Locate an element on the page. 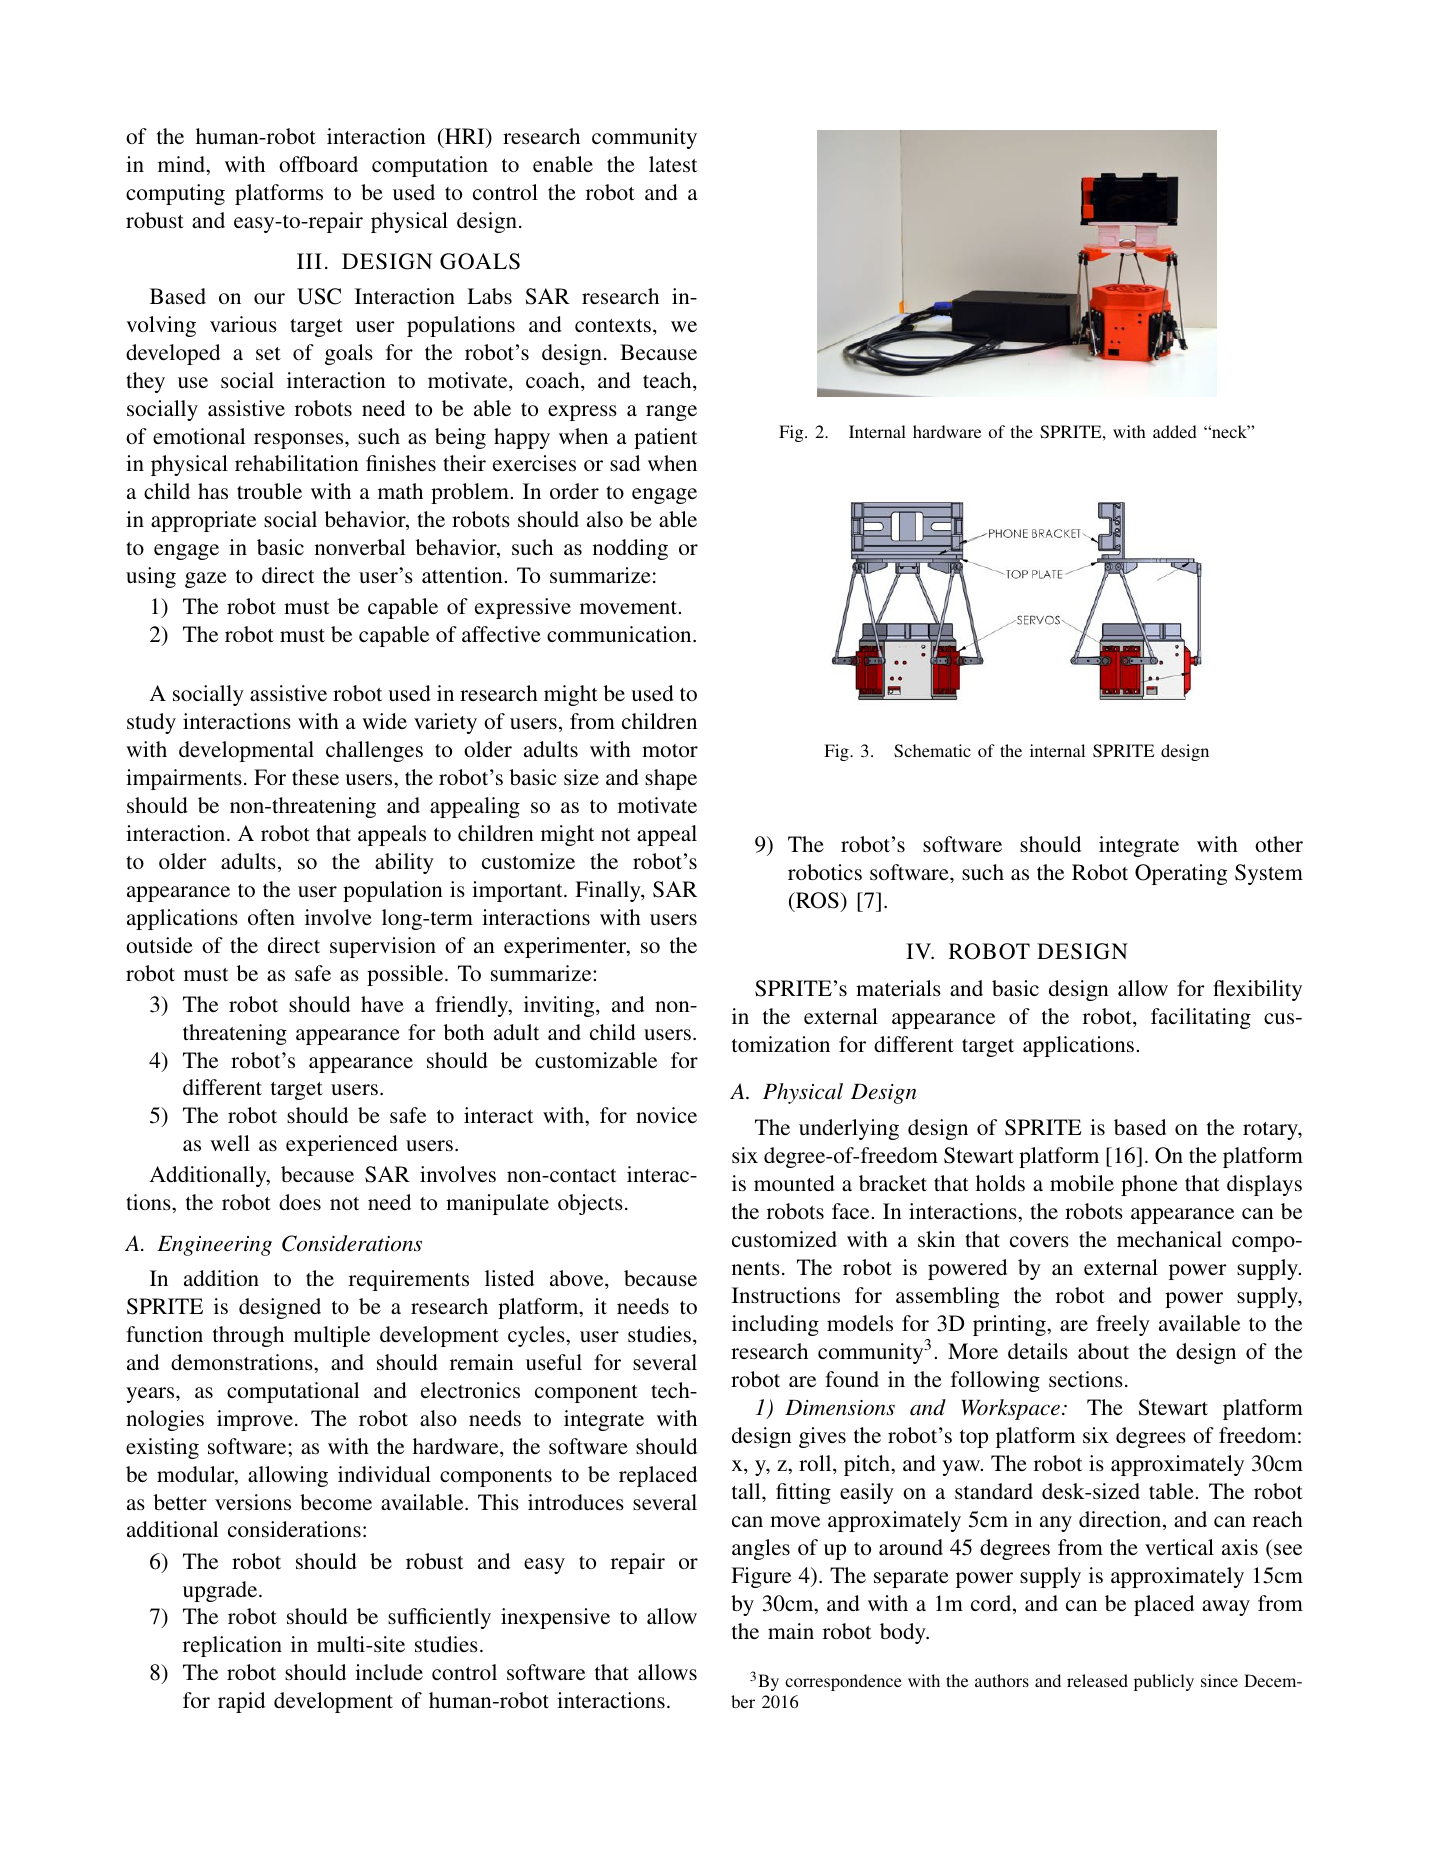  III is located at coordinates (309, 261).
